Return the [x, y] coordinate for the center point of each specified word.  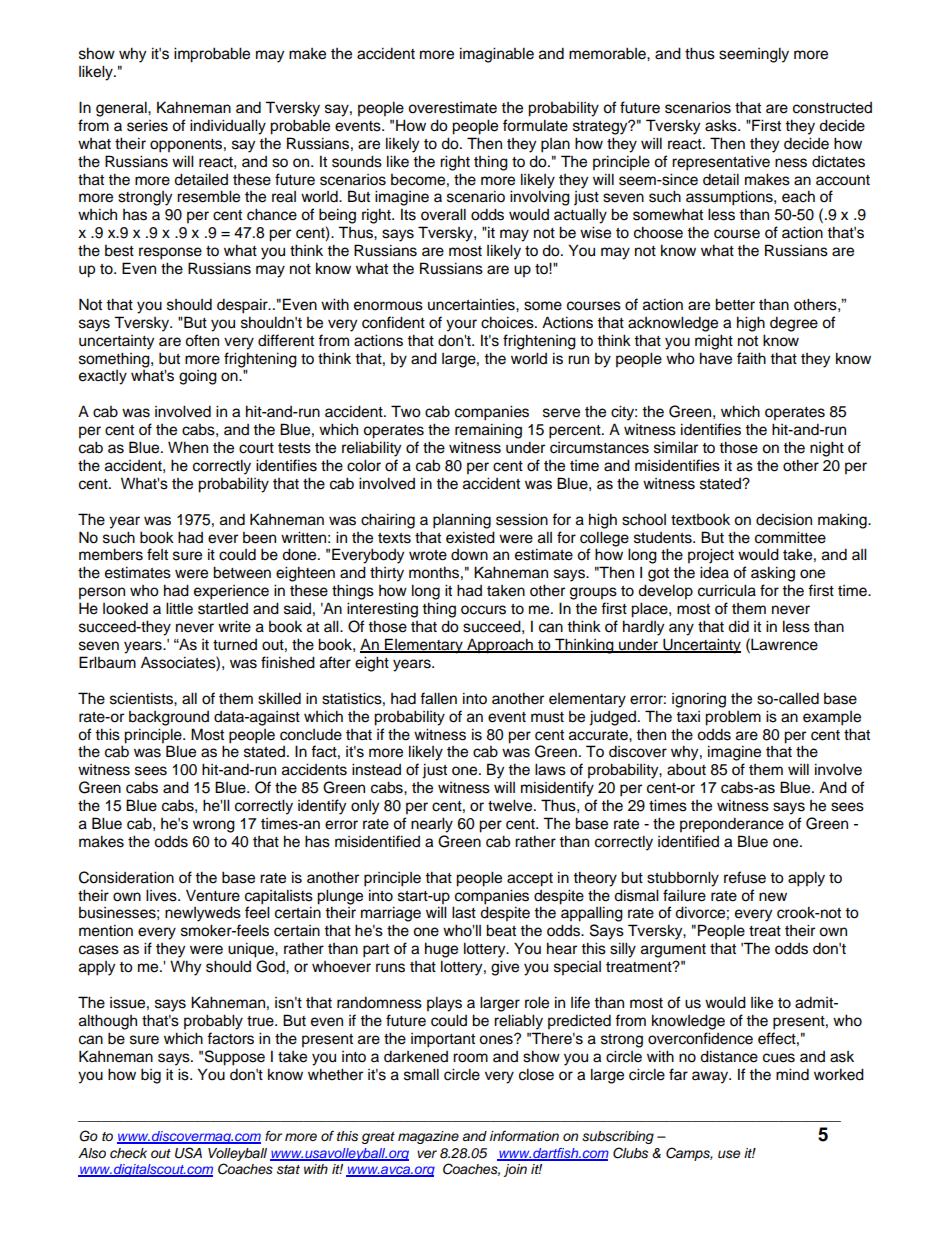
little [179, 608]
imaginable [497, 55]
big [151, 1076]
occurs [483, 610]
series [147, 126]
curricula [727, 590]
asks [722, 126]
